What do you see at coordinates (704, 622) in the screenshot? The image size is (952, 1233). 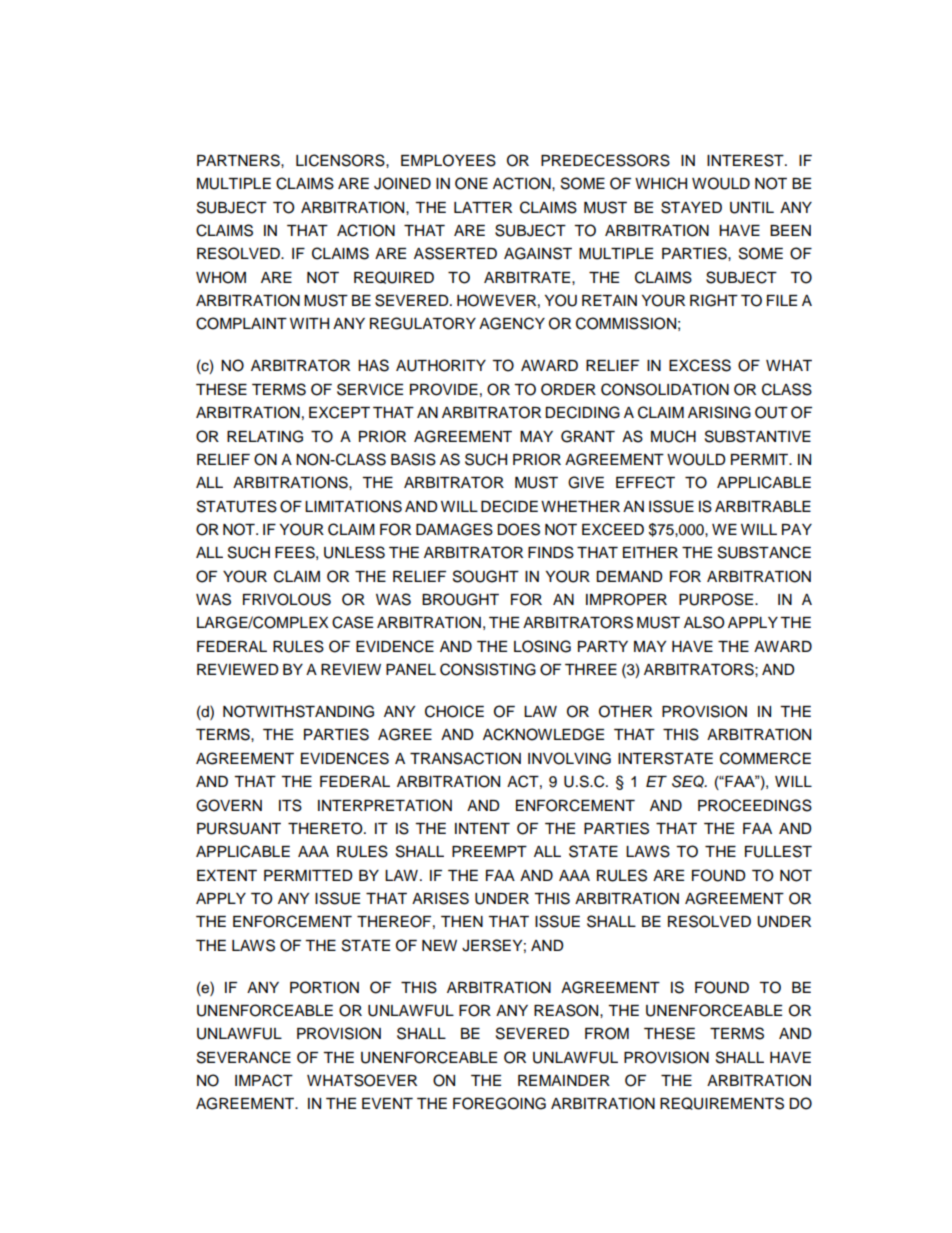 I see `ALSO` at bounding box center [704, 622].
